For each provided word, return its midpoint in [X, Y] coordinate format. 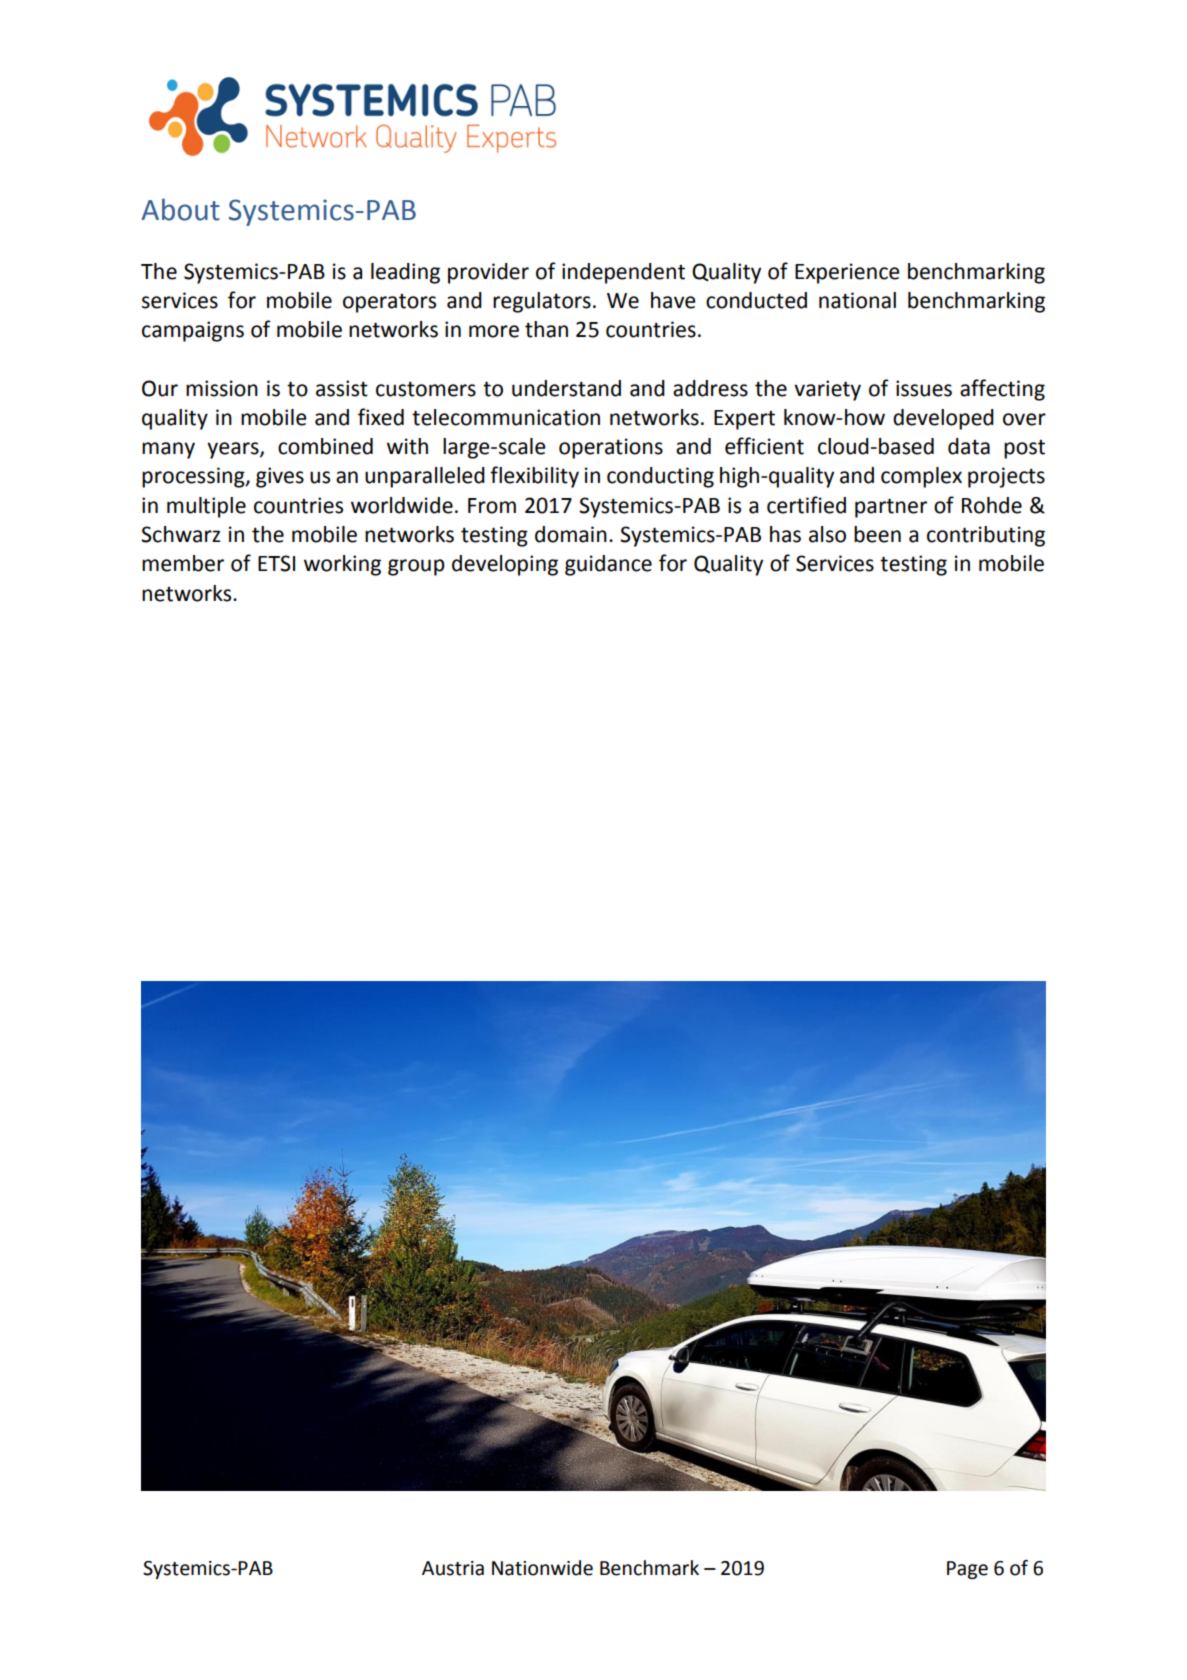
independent [623, 273]
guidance [608, 565]
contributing [986, 536]
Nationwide [542, 1568]
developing [505, 565]
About [180, 209]
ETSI [276, 563]
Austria [453, 1568]
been [877, 534]
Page [967, 1570]
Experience [847, 273]
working [342, 565]
